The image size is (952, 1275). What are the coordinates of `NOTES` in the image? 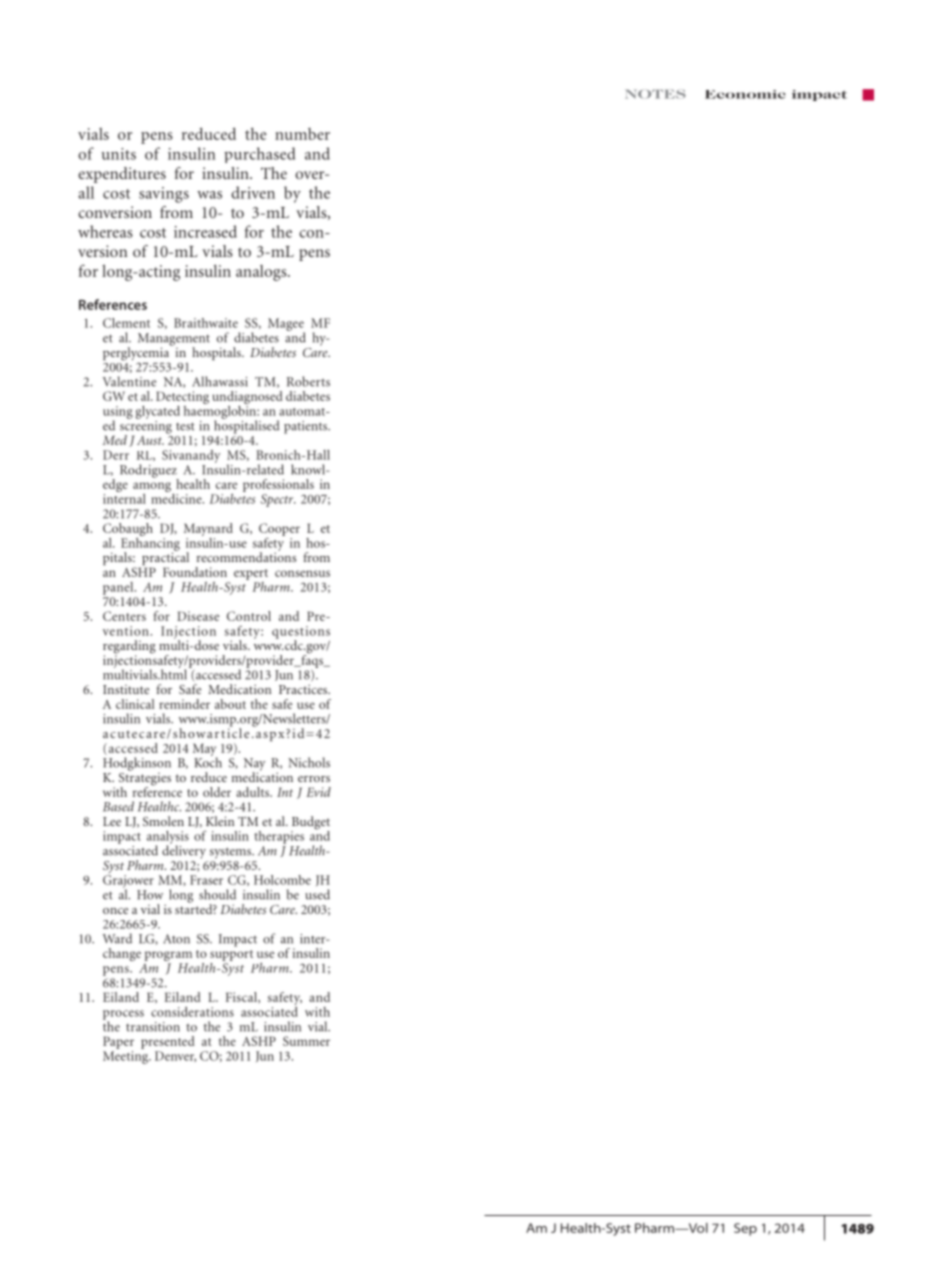 It's located at (655, 94).
